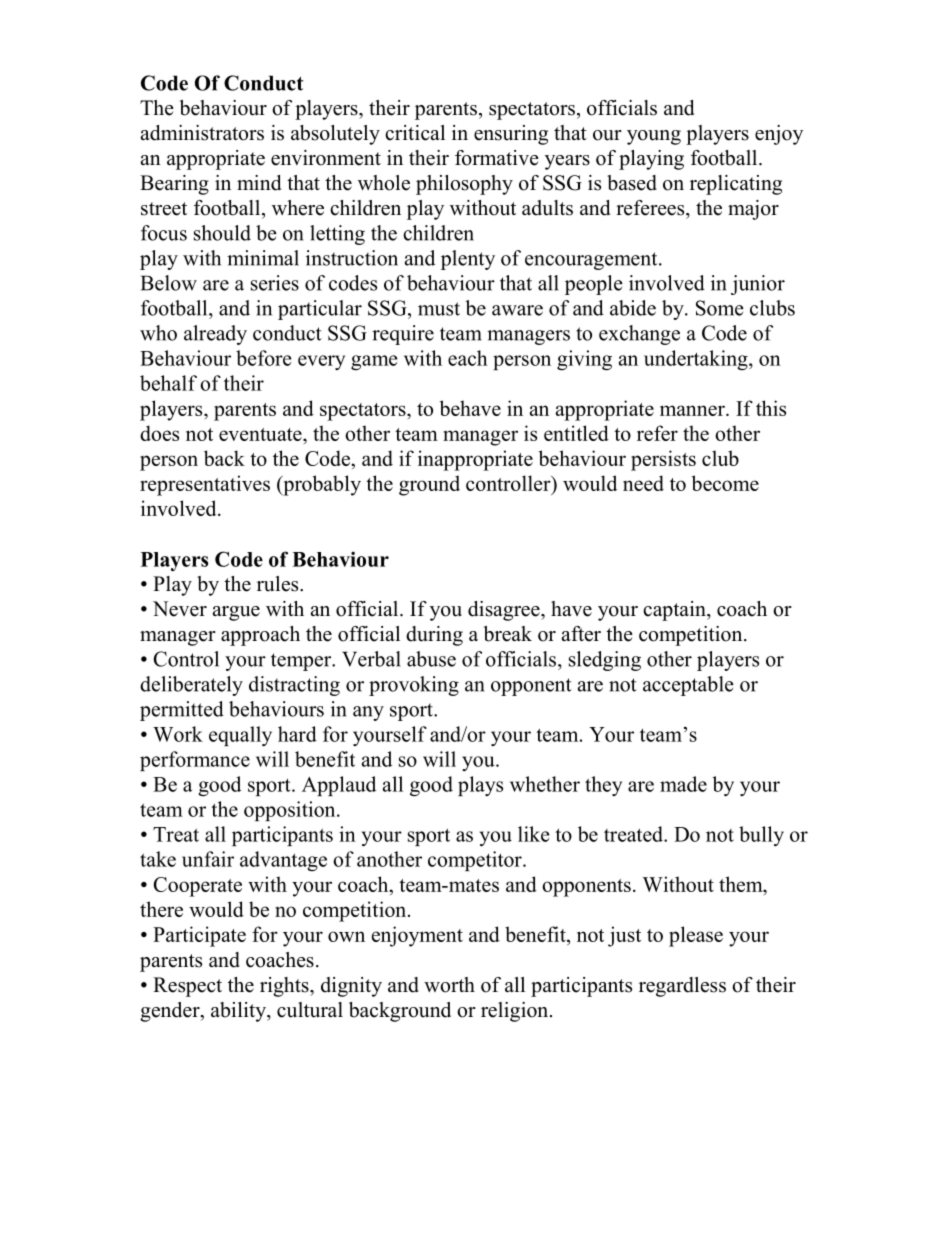 This page has width=952, height=1233. What do you see at coordinates (449, 985) in the page?
I see `worth` at bounding box center [449, 985].
